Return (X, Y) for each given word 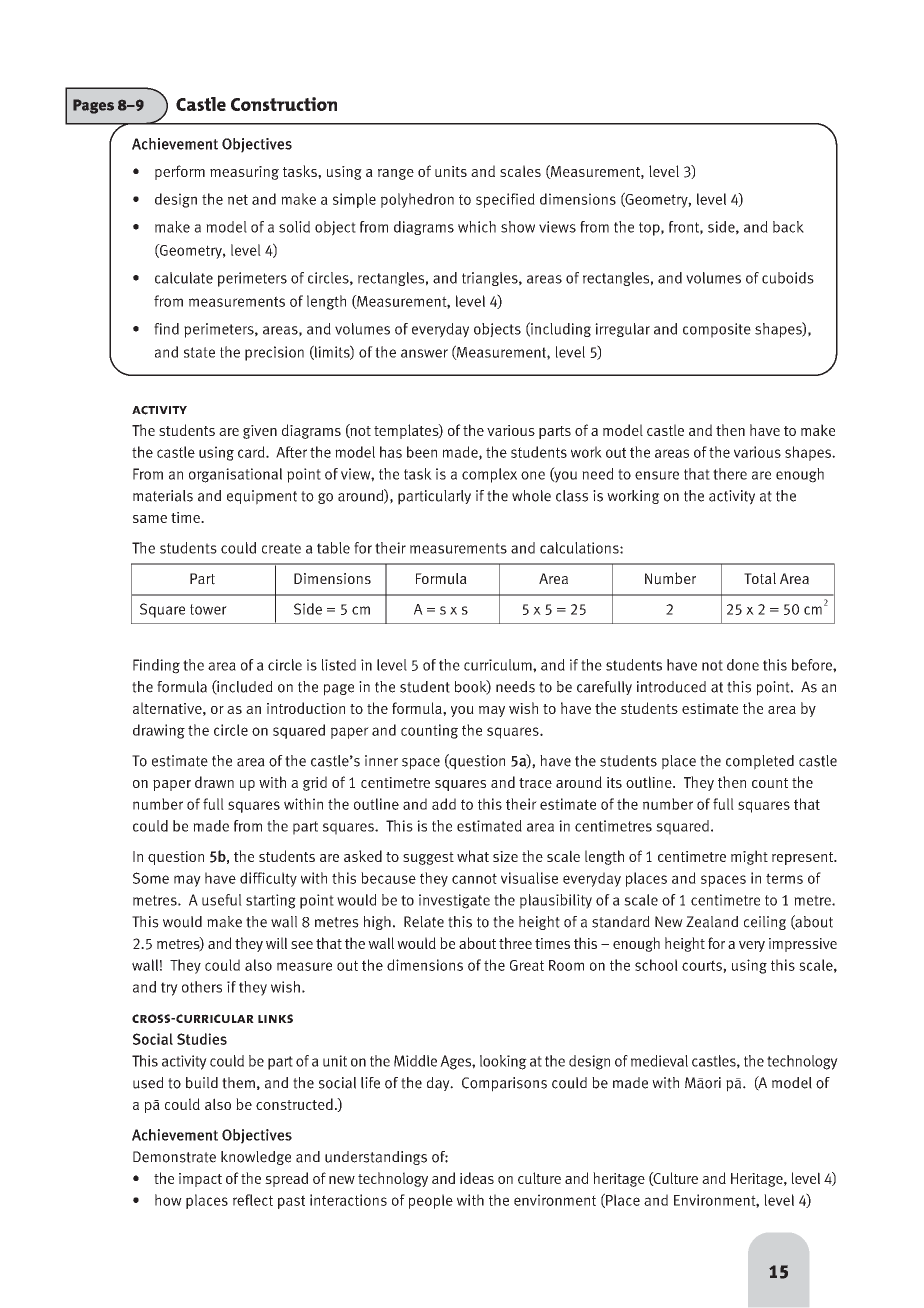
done (743, 665)
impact (200, 1180)
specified (505, 200)
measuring (244, 173)
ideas (477, 1178)
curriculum (499, 665)
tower (208, 609)
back (788, 227)
